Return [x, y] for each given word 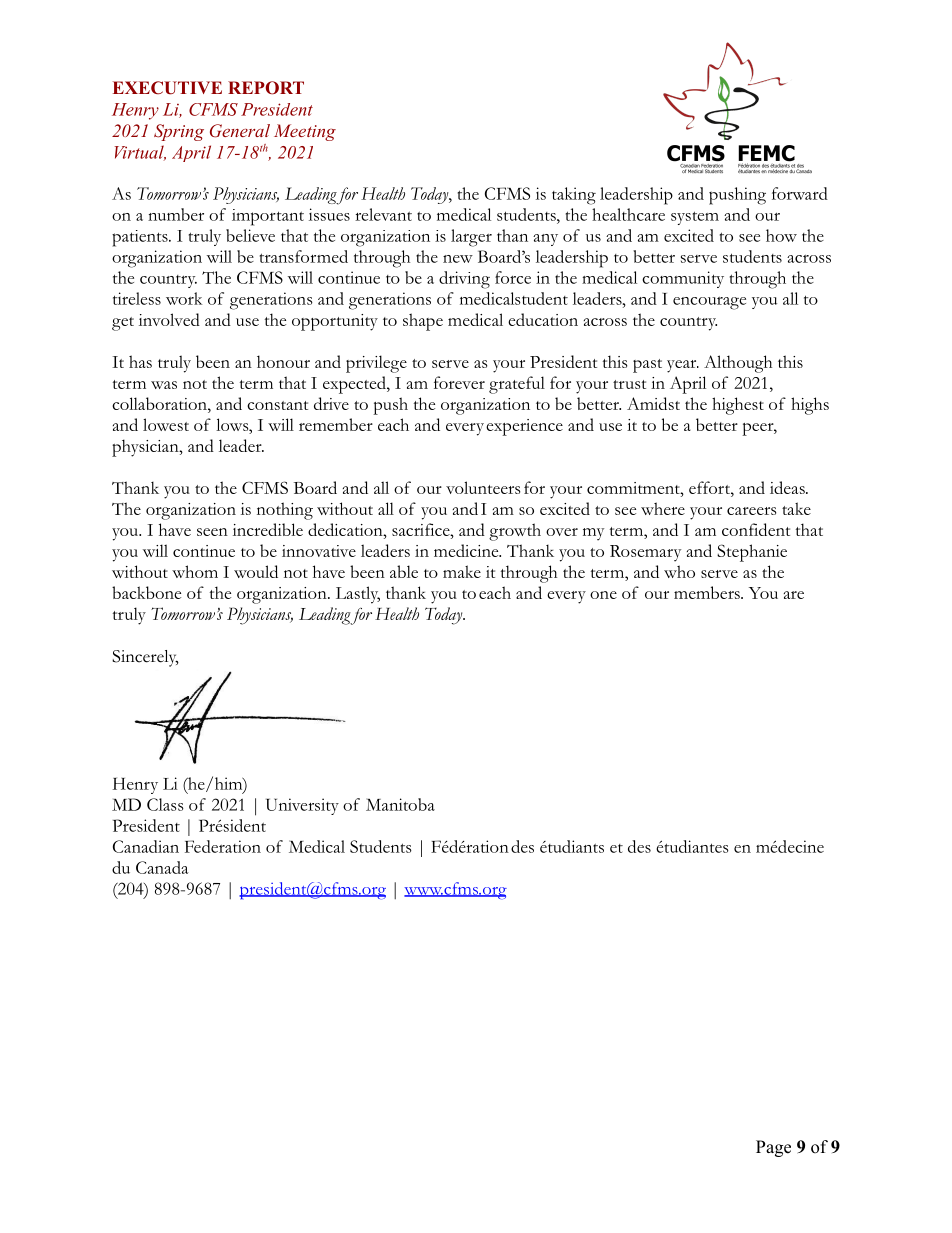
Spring [179, 132]
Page [773, 1148]
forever [459, 382]
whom [195, 571]
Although [738, 364]
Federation [223, 846]
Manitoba [400, 804]
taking [574, 196]
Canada [162, 867]
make [462, 571]
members [708, 592]
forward [800, 193]
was [164, 385]
